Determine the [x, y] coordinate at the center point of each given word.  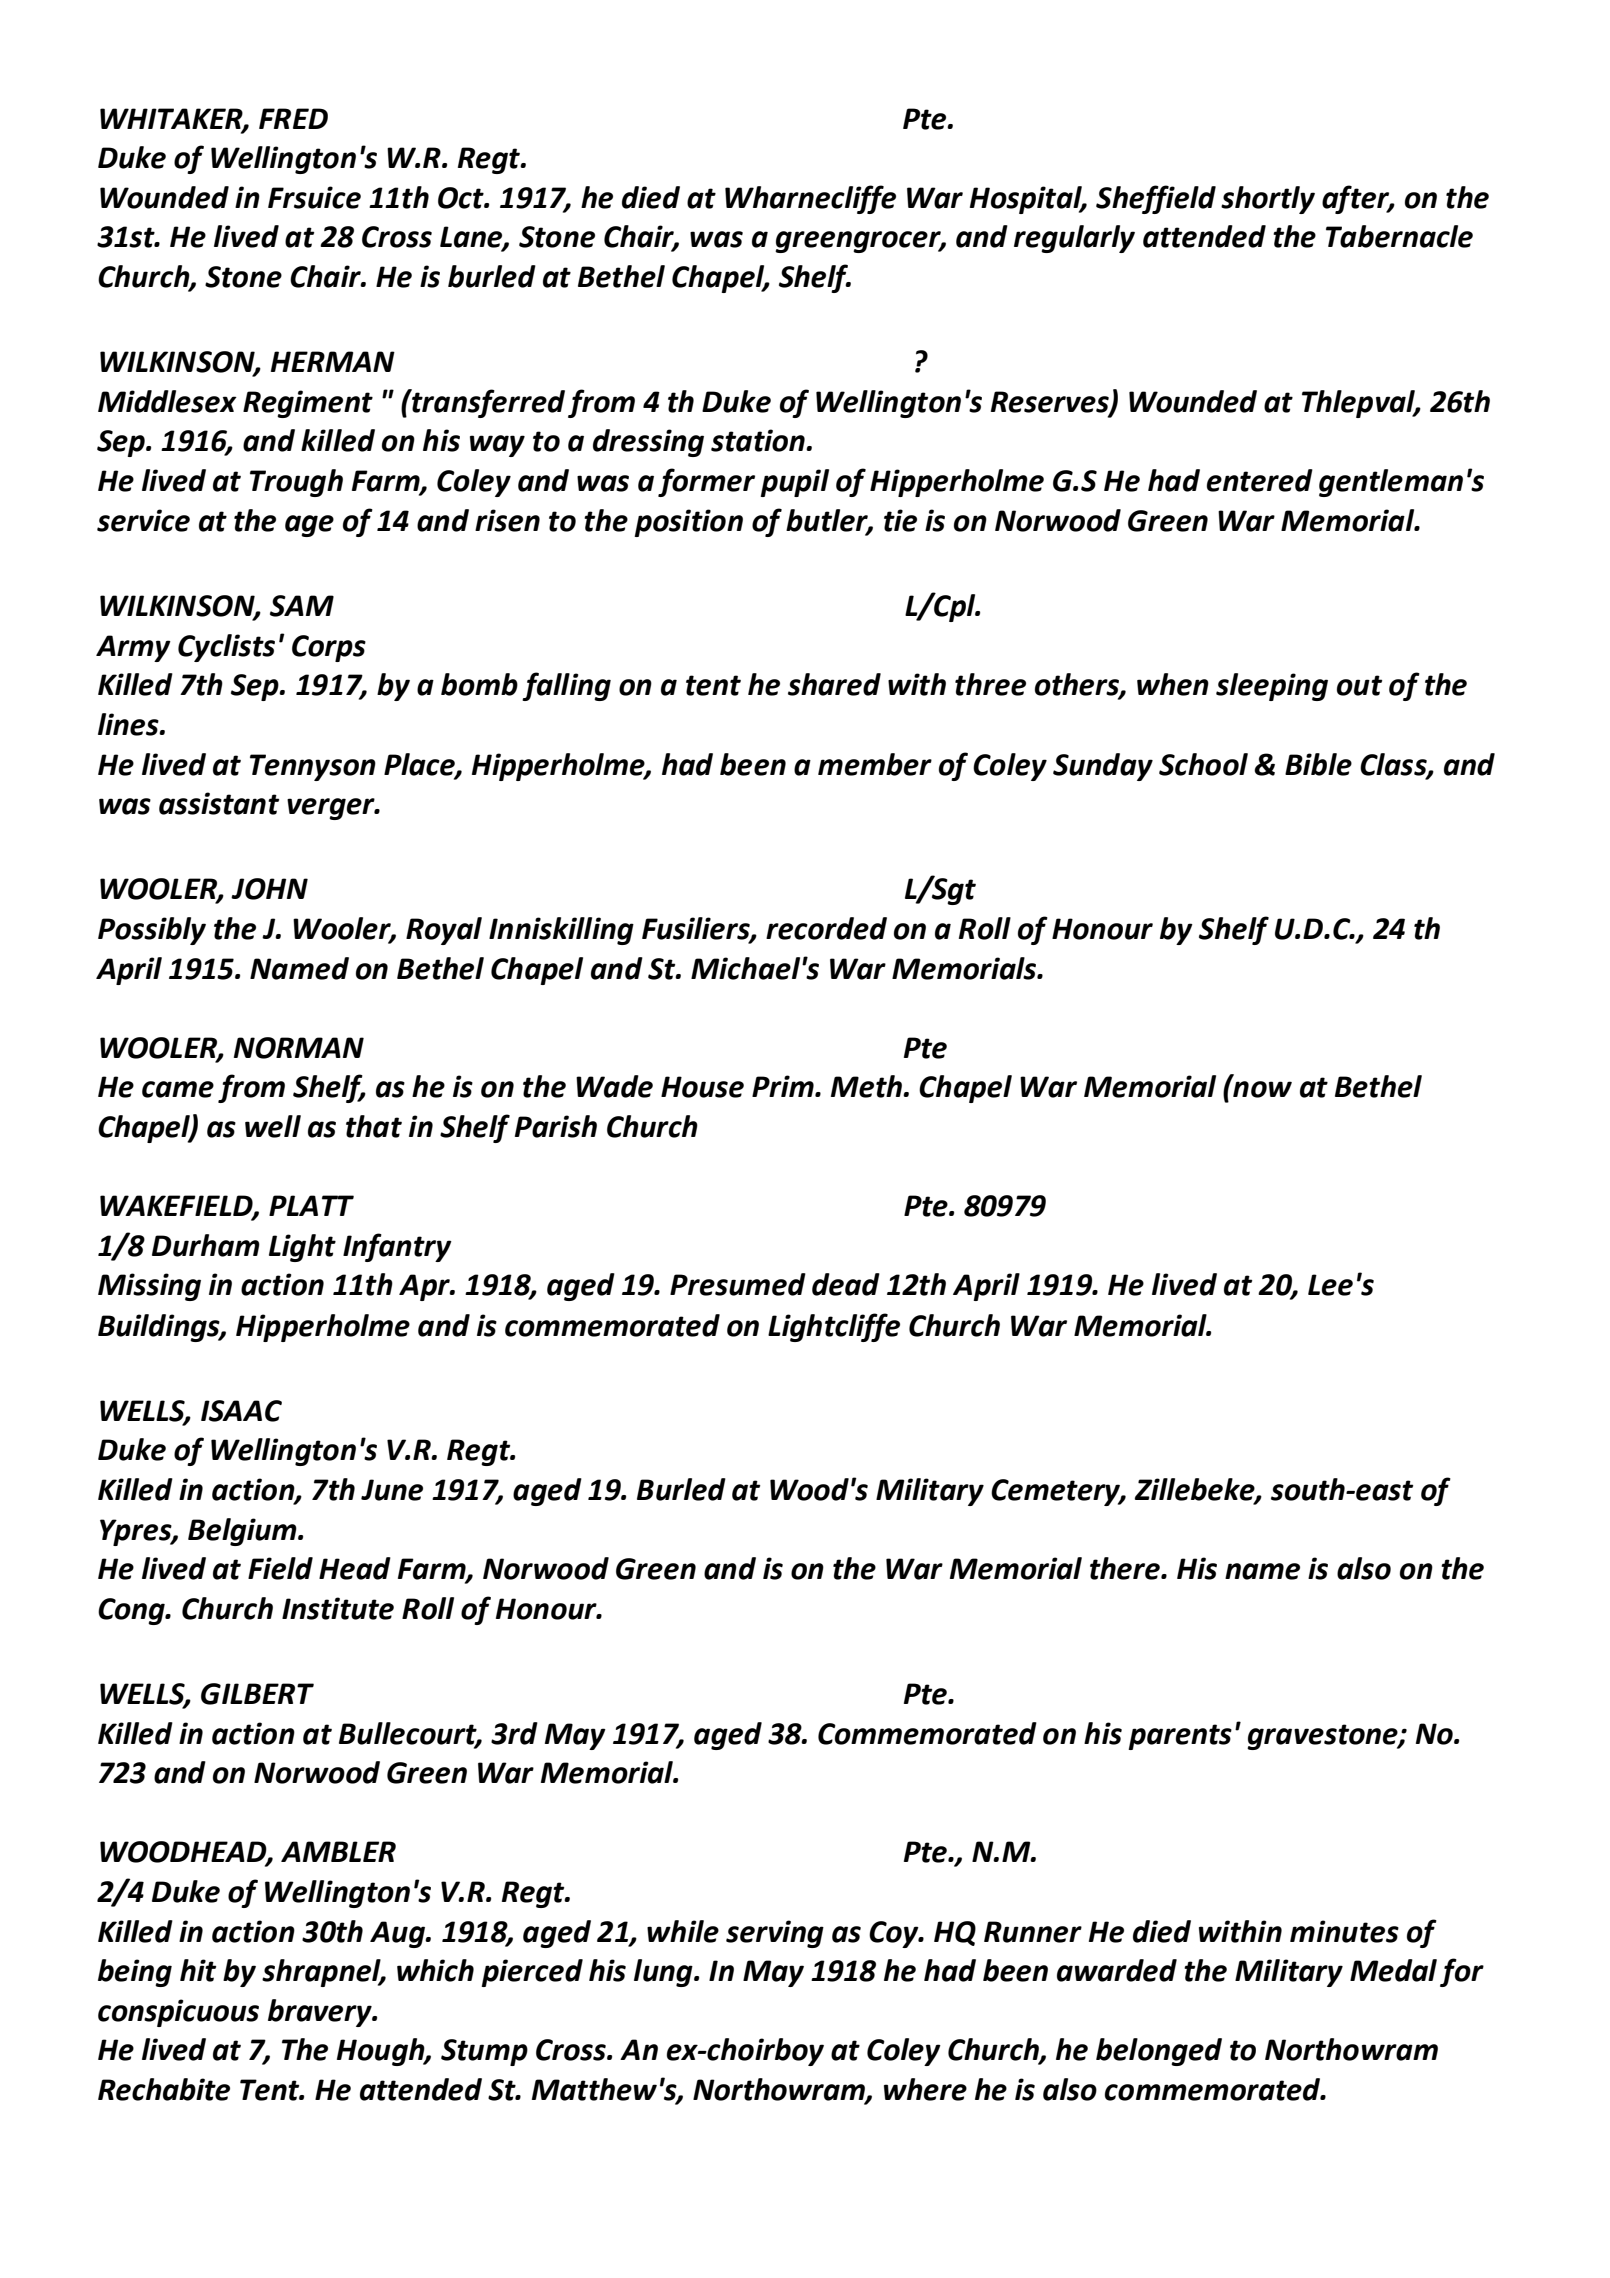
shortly [1268, 200]
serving [775, 1934]
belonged [1159, 2052]
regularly [1074, 239]
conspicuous [178, 2013]
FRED [293, 118]
